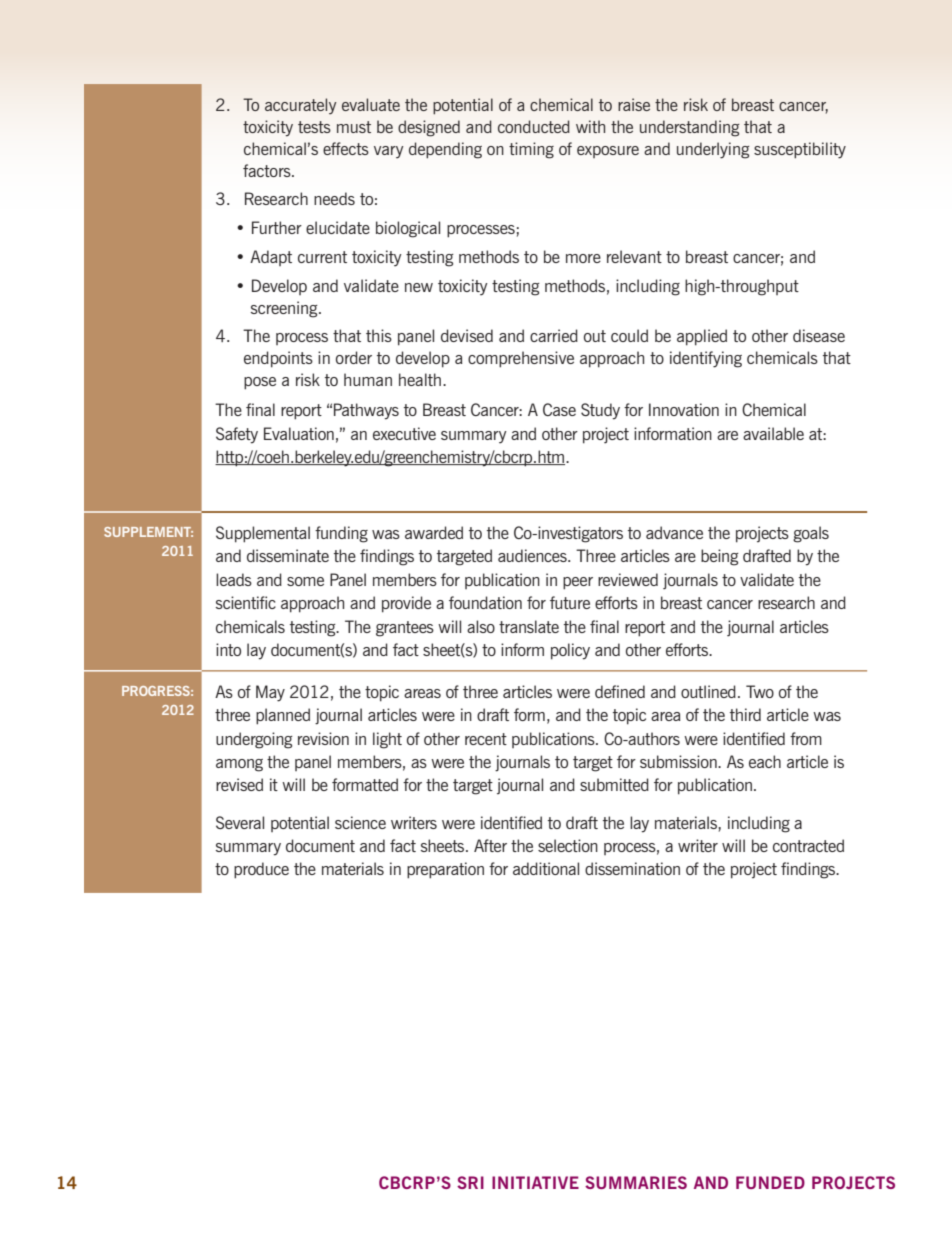  I want to click on tests, so click(314, 127).
